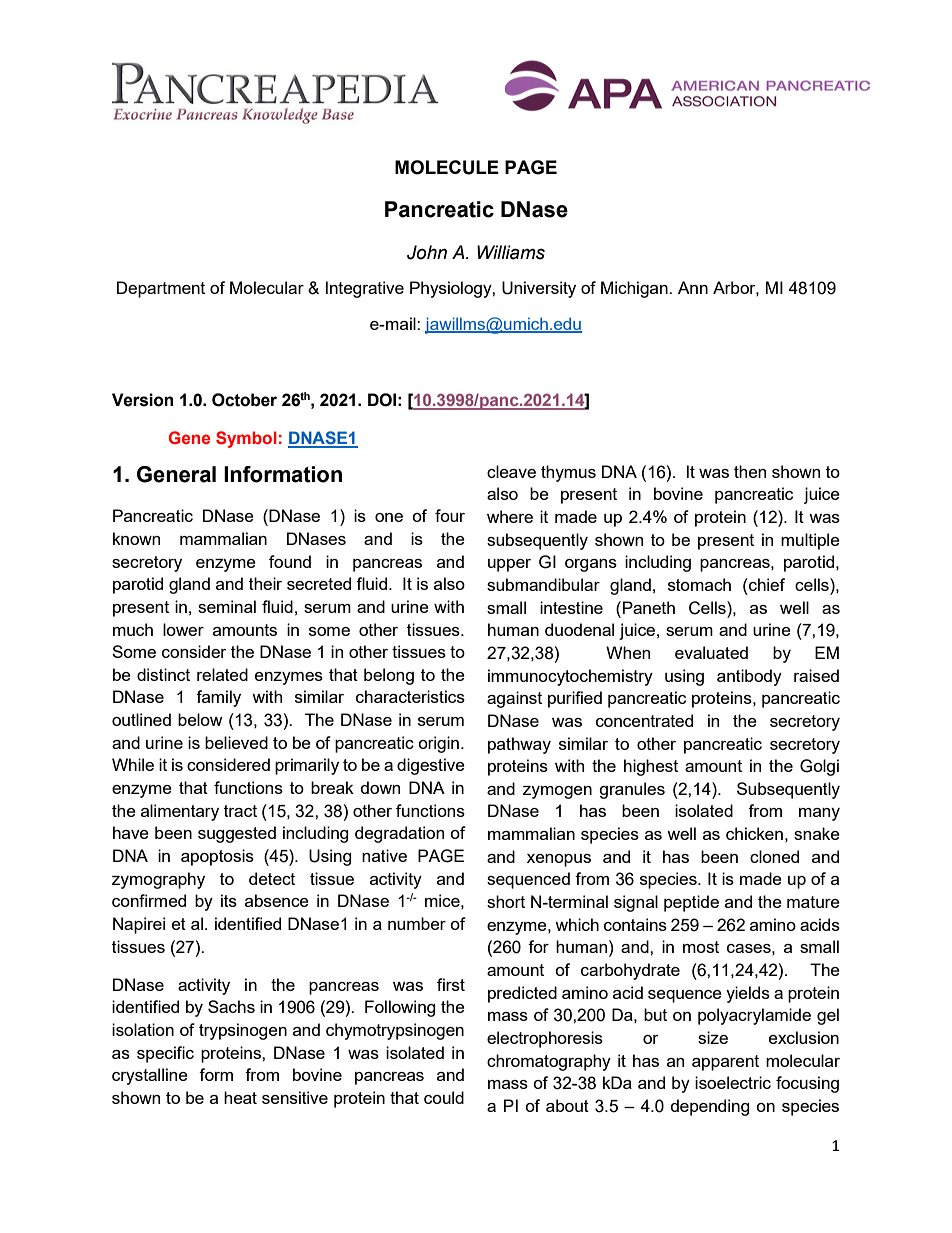  Describe the element at coordinates (447, 167) in the screenshot. I see `MOLECULE` at that location.
